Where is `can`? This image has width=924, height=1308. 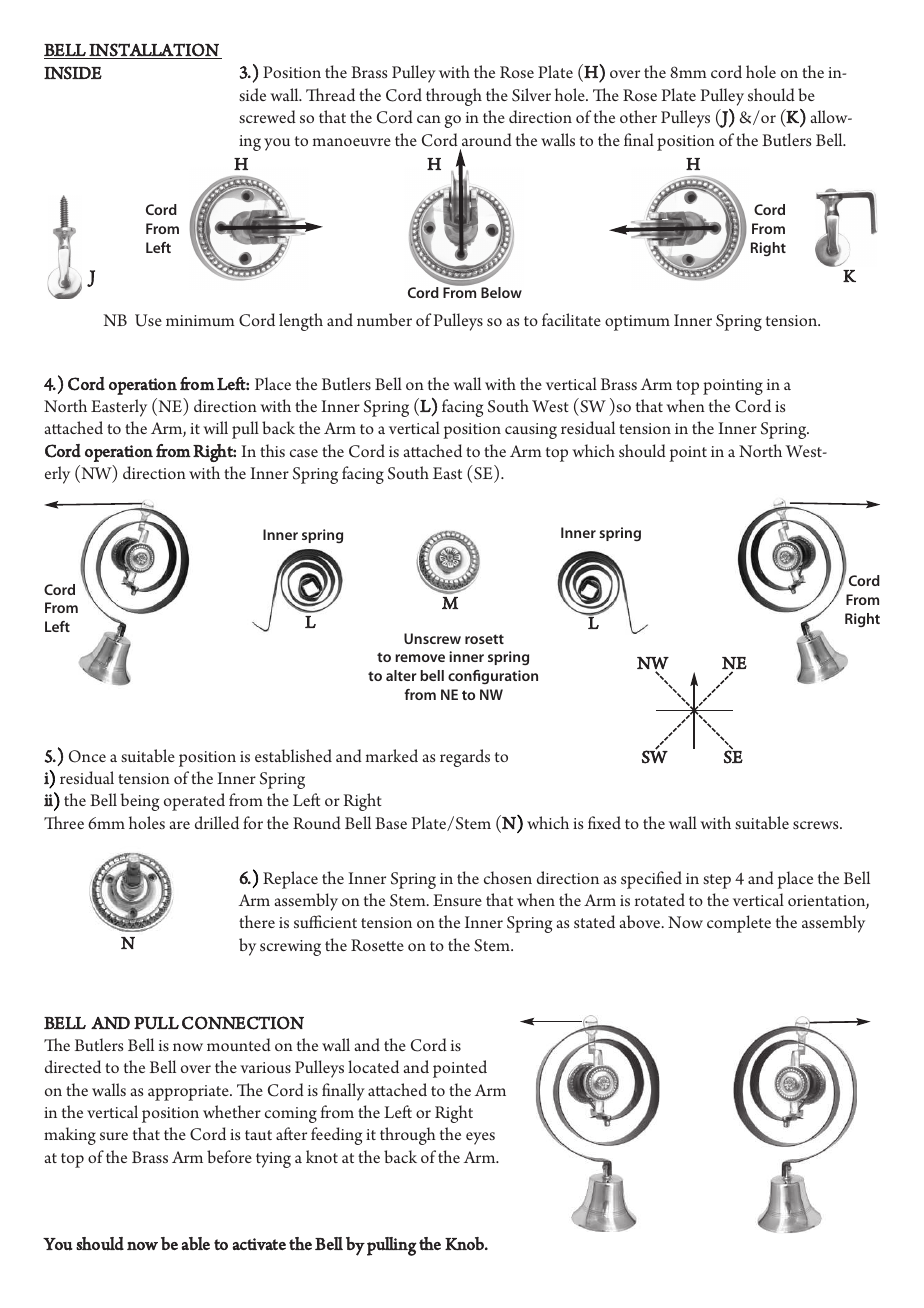 can is located at coordinates (429, 119).
